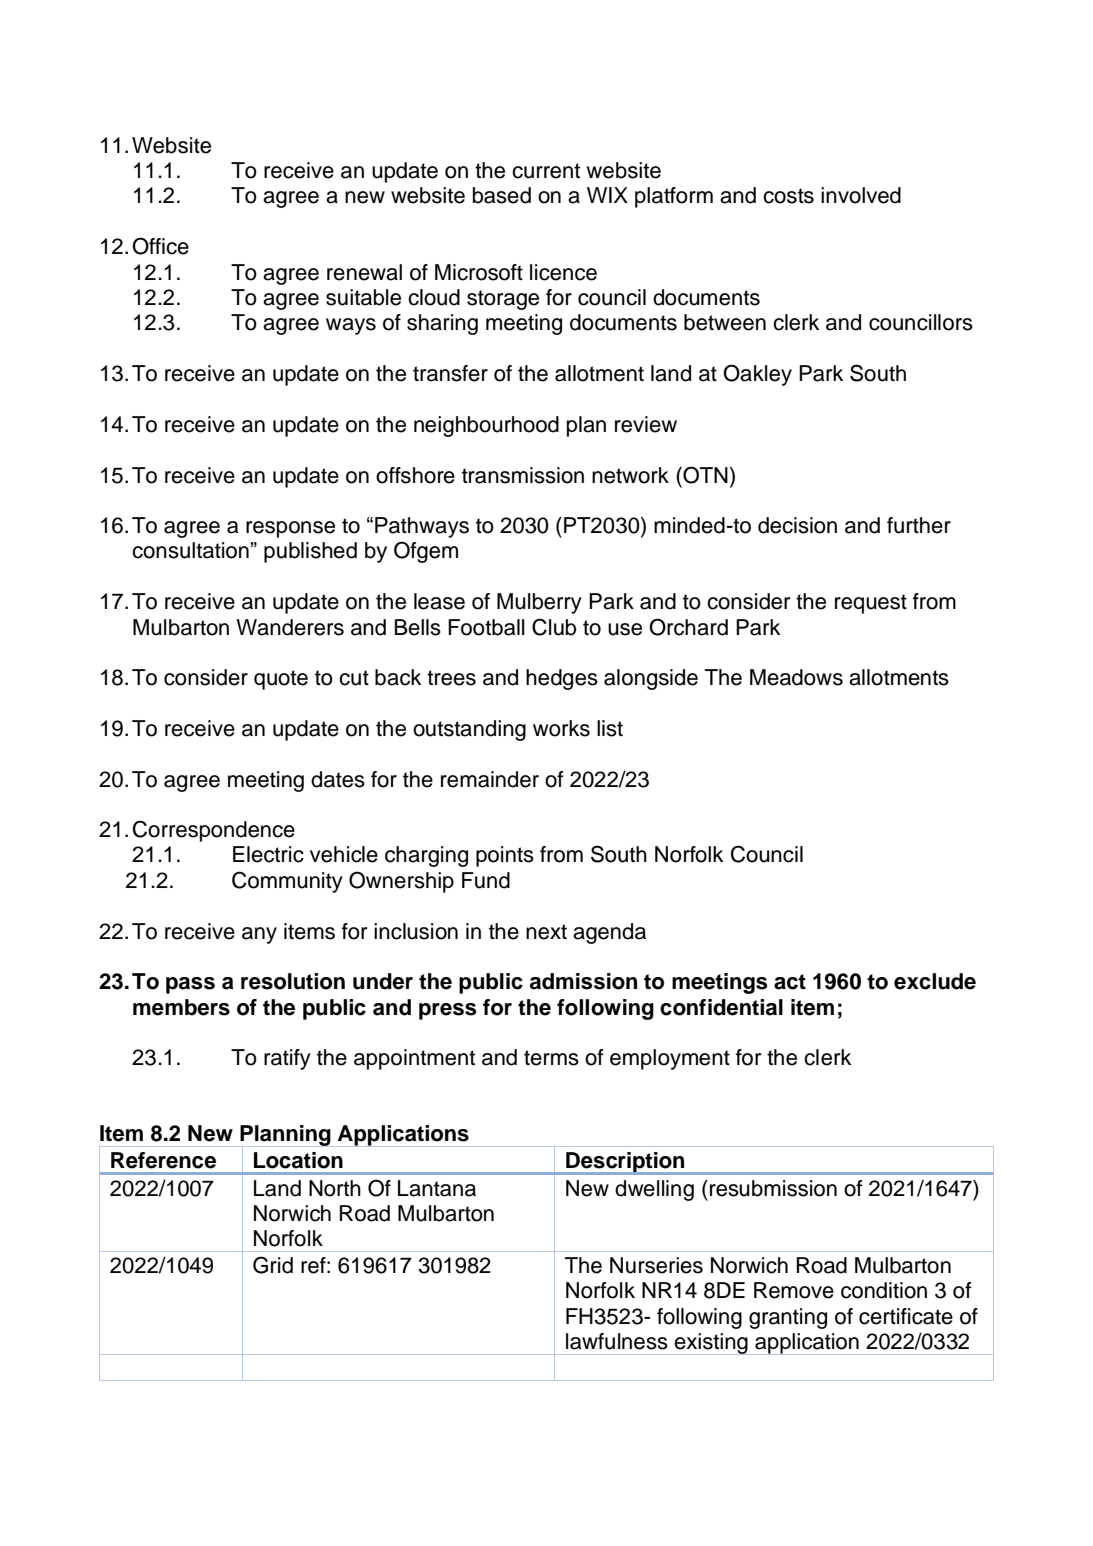  What do you see at coordinates (861, 195) in the document?
I see `involved` at bounding box center [861, 195].
